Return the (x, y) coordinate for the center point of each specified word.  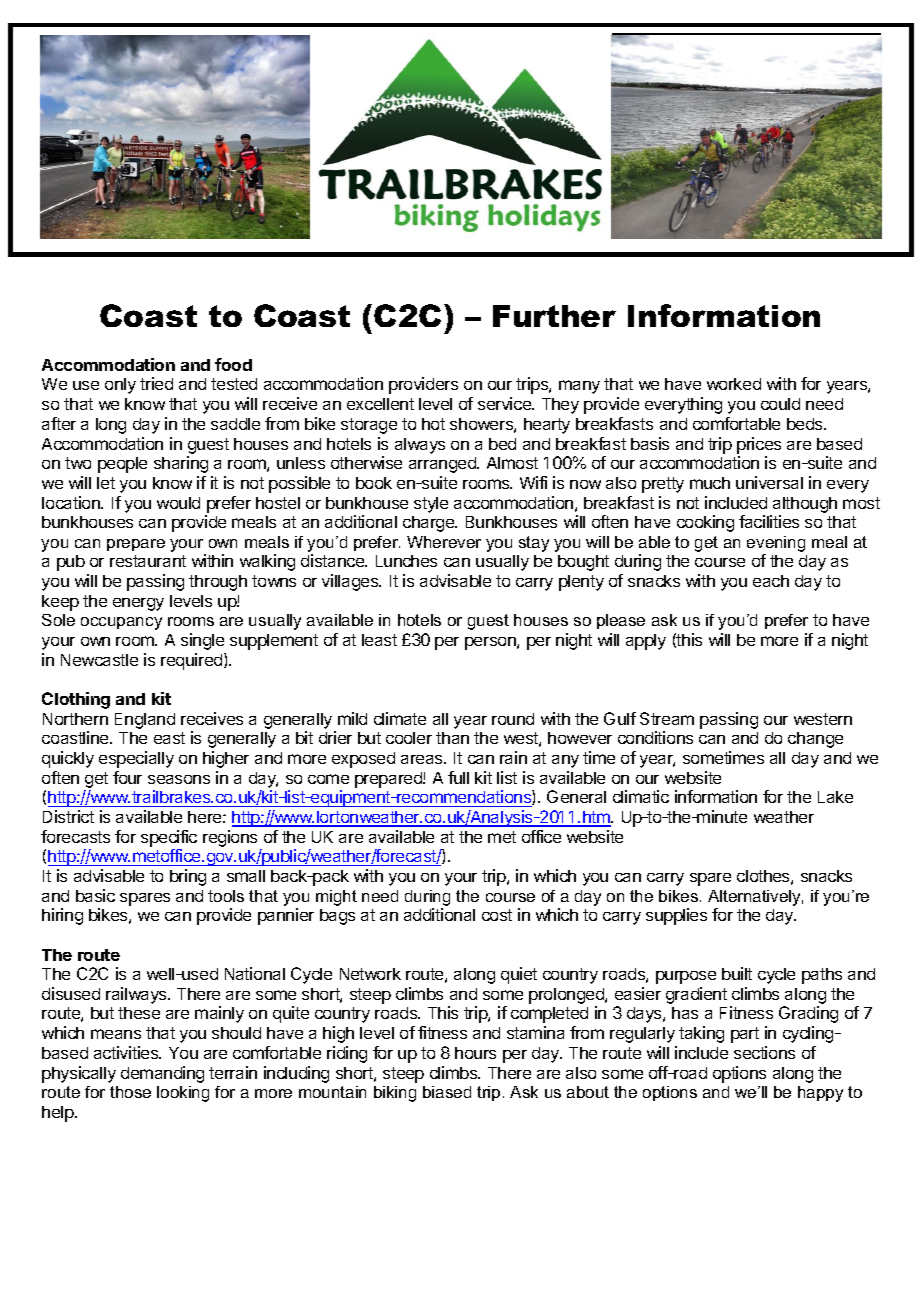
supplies (676, 916)
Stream (667, 718)
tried (156, 383)
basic (95, 895)
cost (497, 915)
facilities (769, 521)
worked (734, 384)
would (178, 503)
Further (554, 316)
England (145, 721)
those (130, 1092)
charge (430, 524)
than (452, 738)
